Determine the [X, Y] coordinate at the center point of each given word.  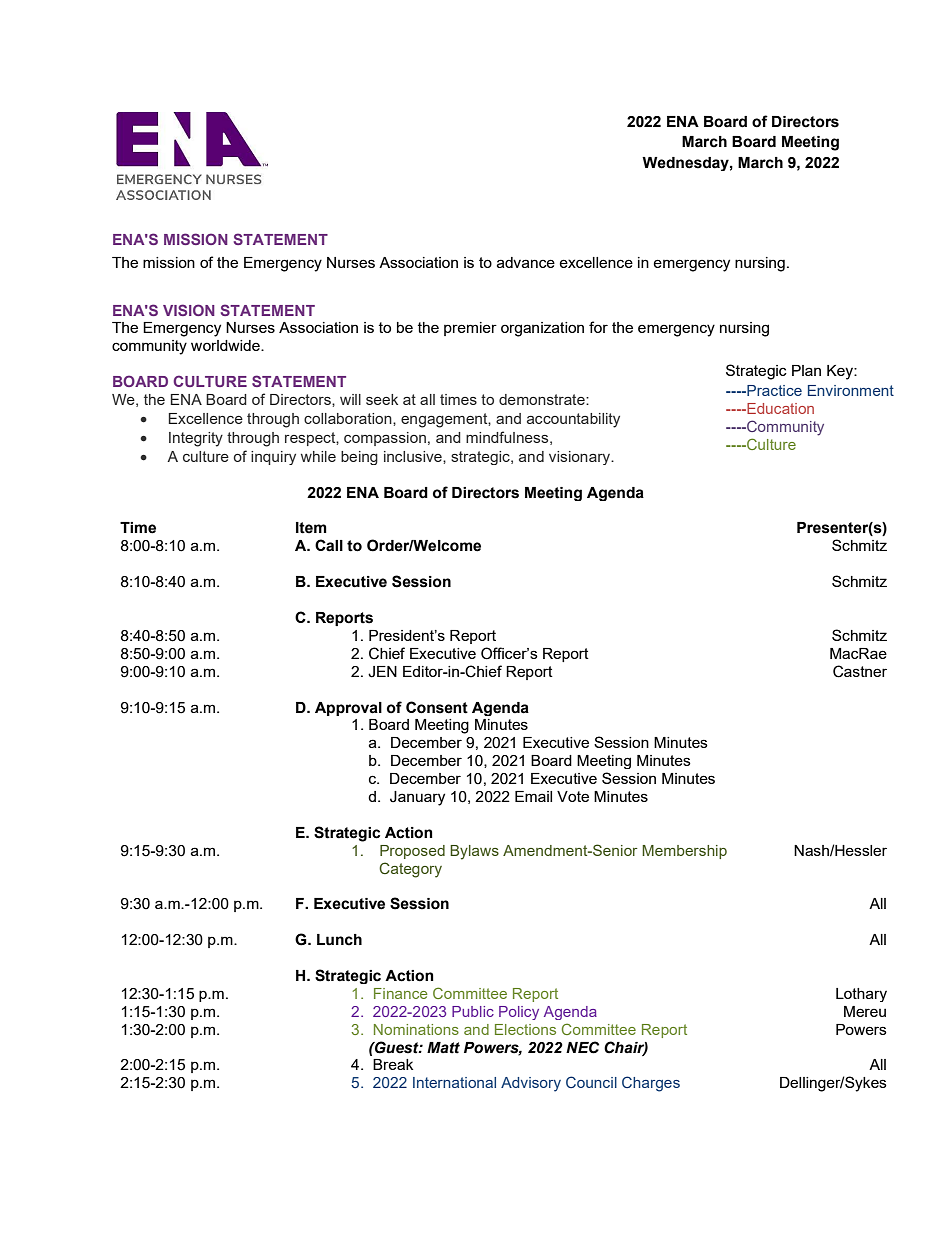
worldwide [226, 345]
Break [393, 1064]
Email [533, 796]
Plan [806, 370]
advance [526, 262]
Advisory [531, 1084]
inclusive [414, 456]
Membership [684, 852]
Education [779, 408]
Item [311, 528]
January [417, 798]
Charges [651, 1084]
